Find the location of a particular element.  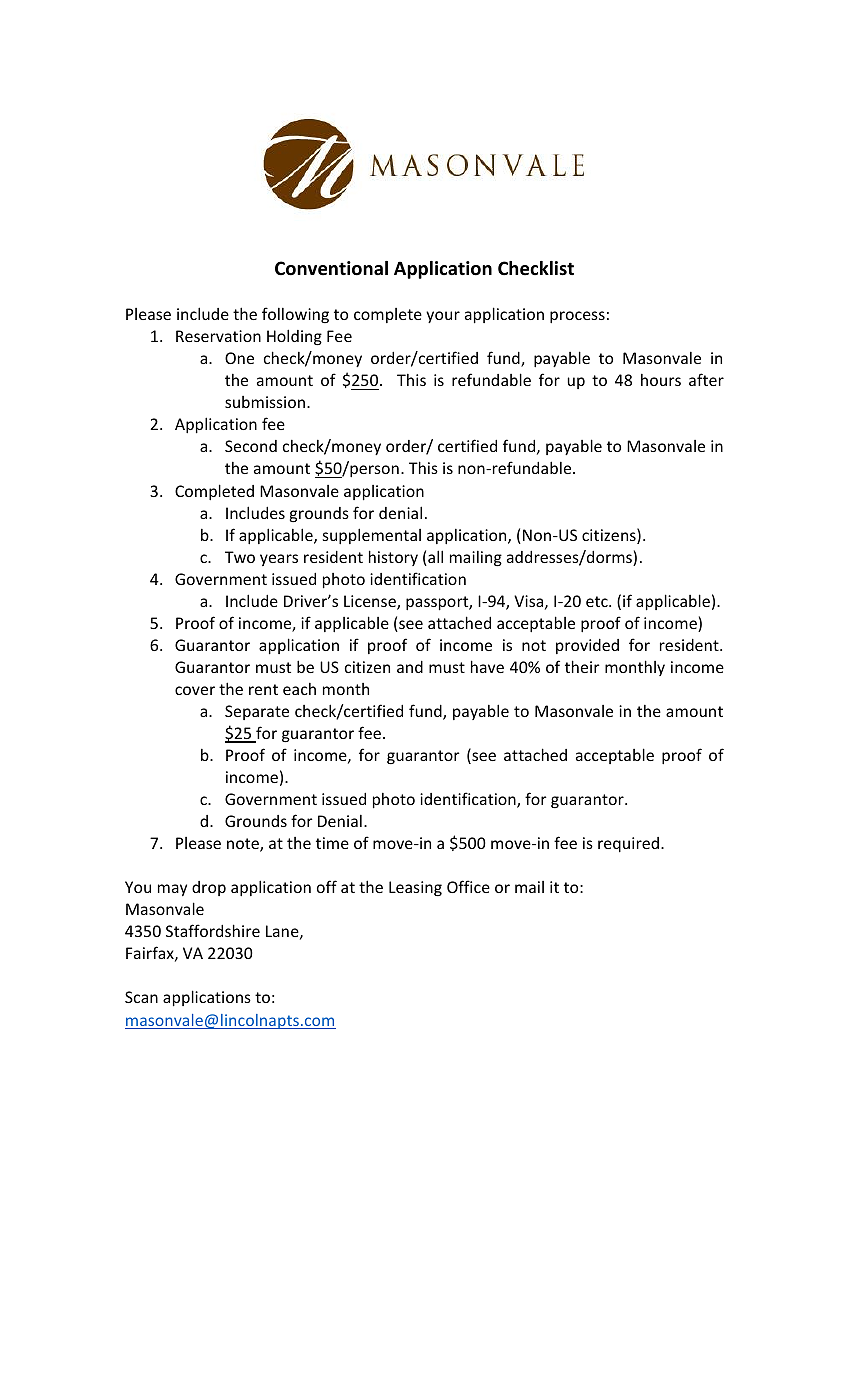

process is located at coordinates (577, 317).
